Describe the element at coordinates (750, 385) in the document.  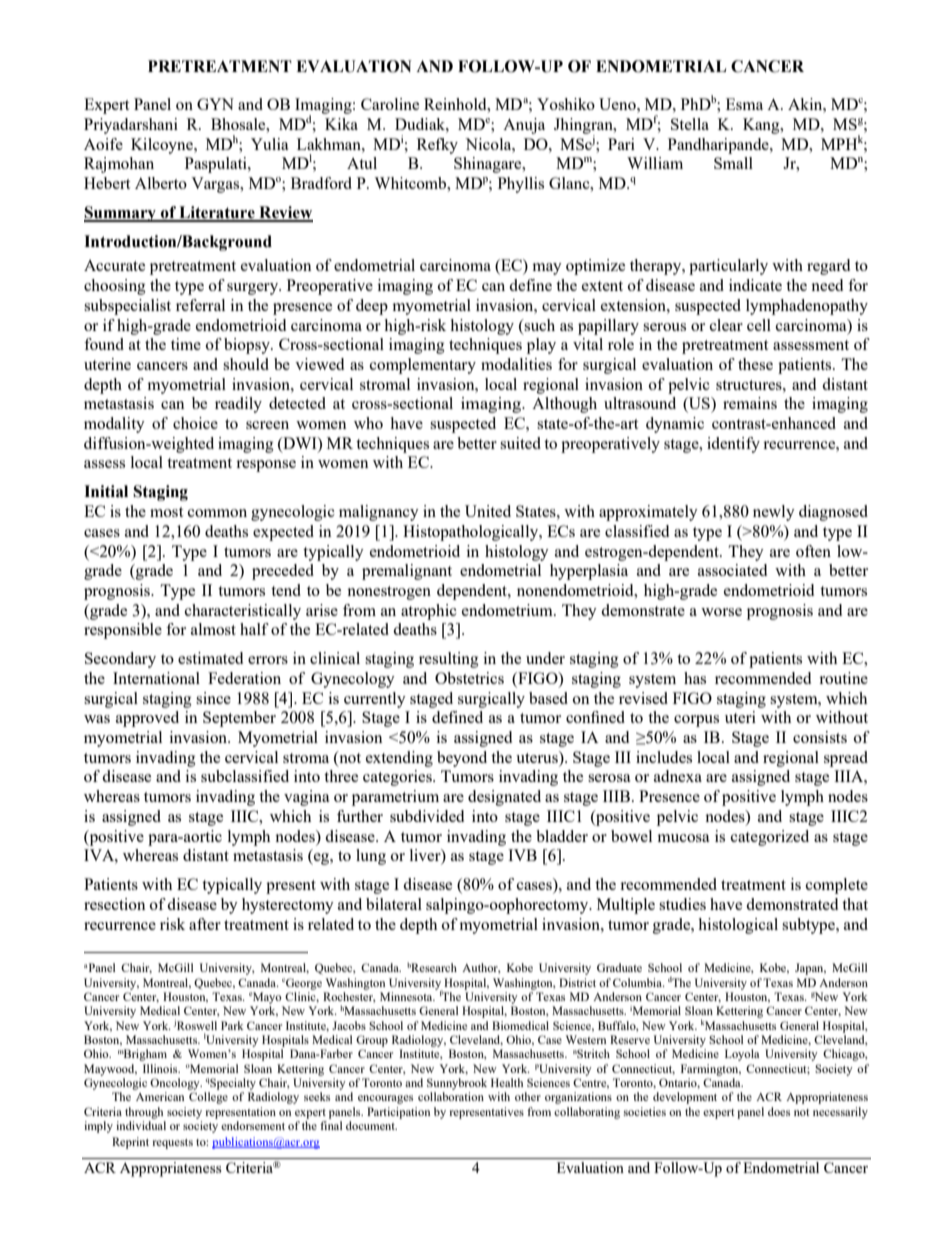
I see `structures` at that location.
